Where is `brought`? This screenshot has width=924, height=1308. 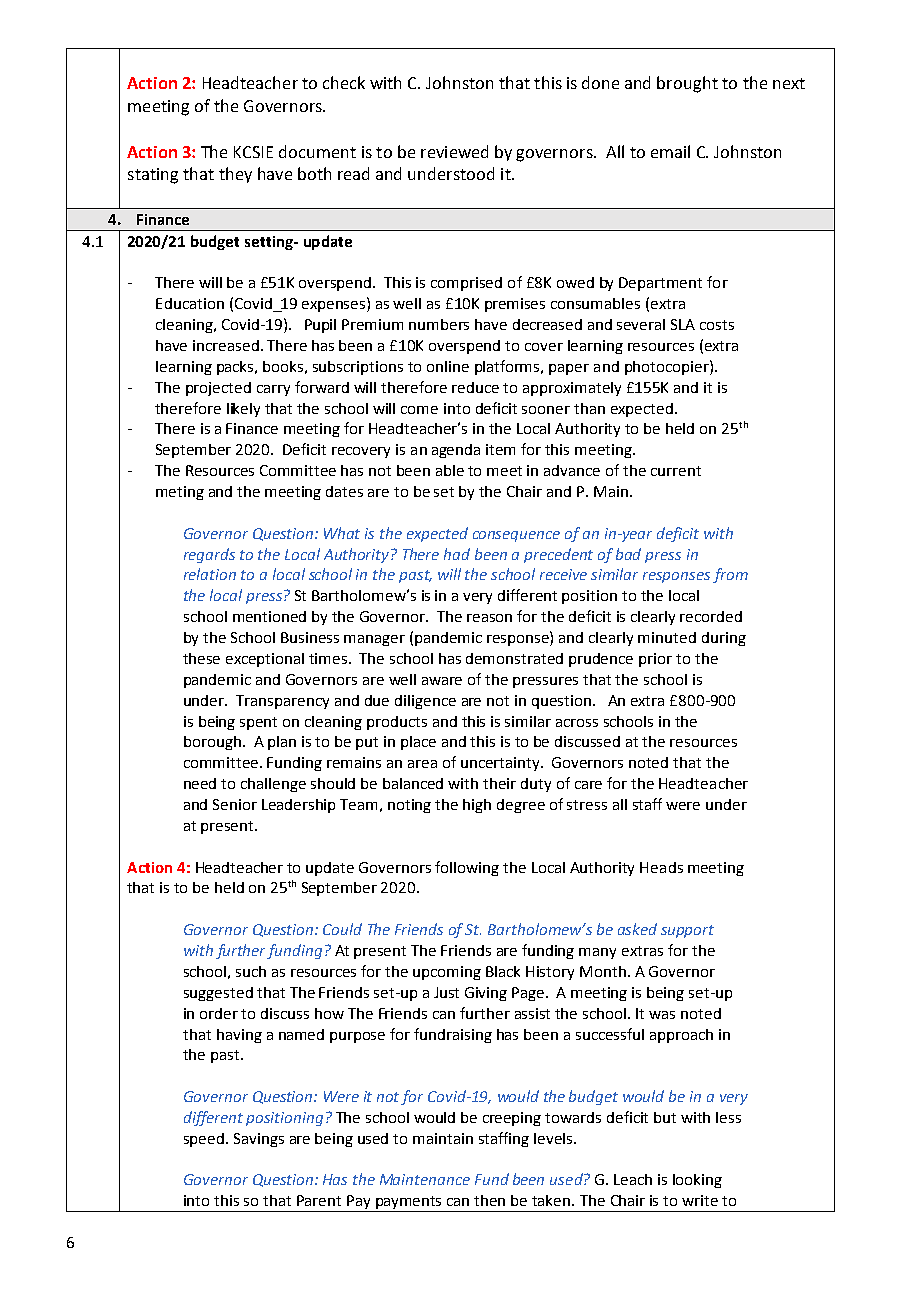
brought is located at coordinates (687, 84).
